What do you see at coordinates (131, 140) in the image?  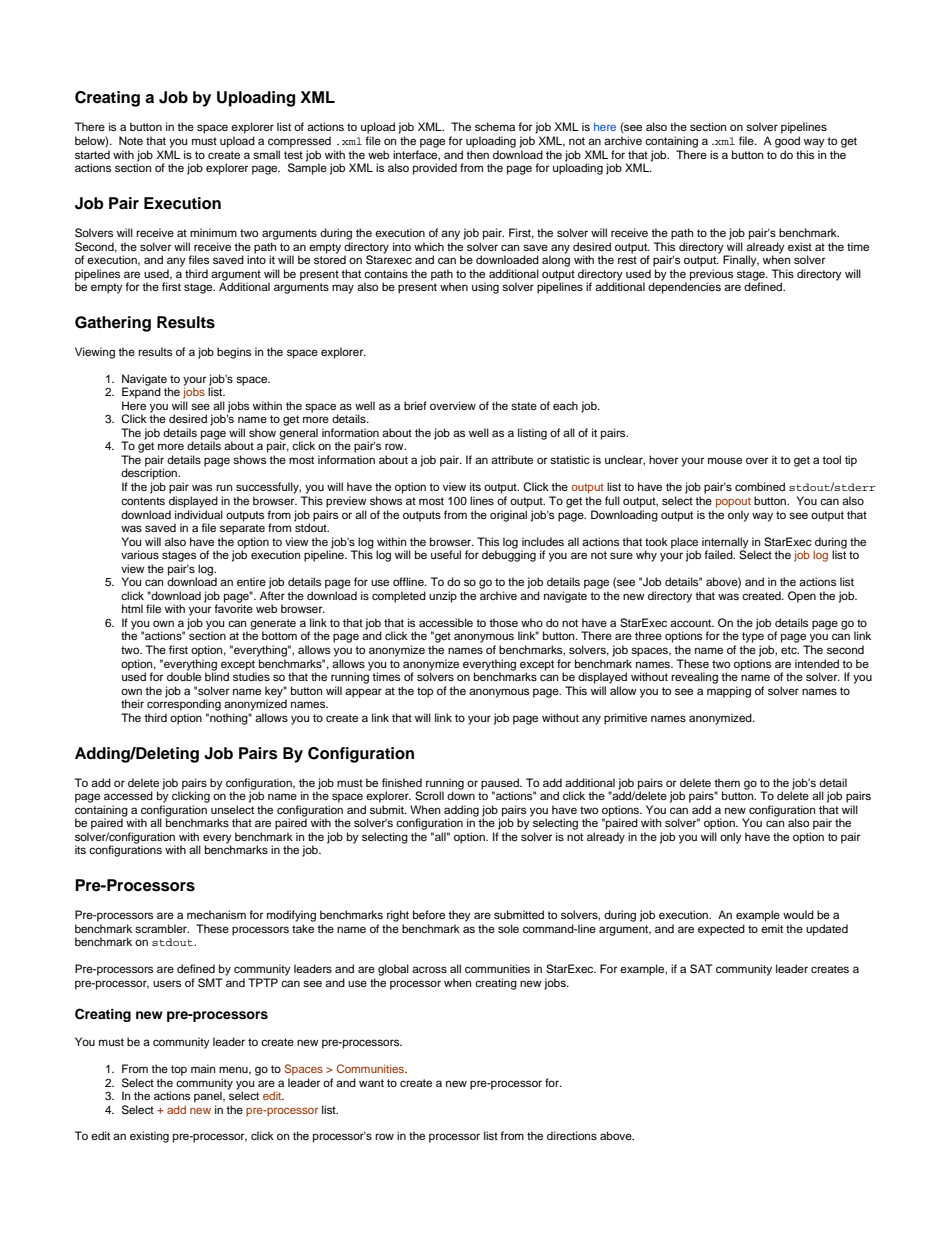 I see `Note` at bounding box center [131, 140].
